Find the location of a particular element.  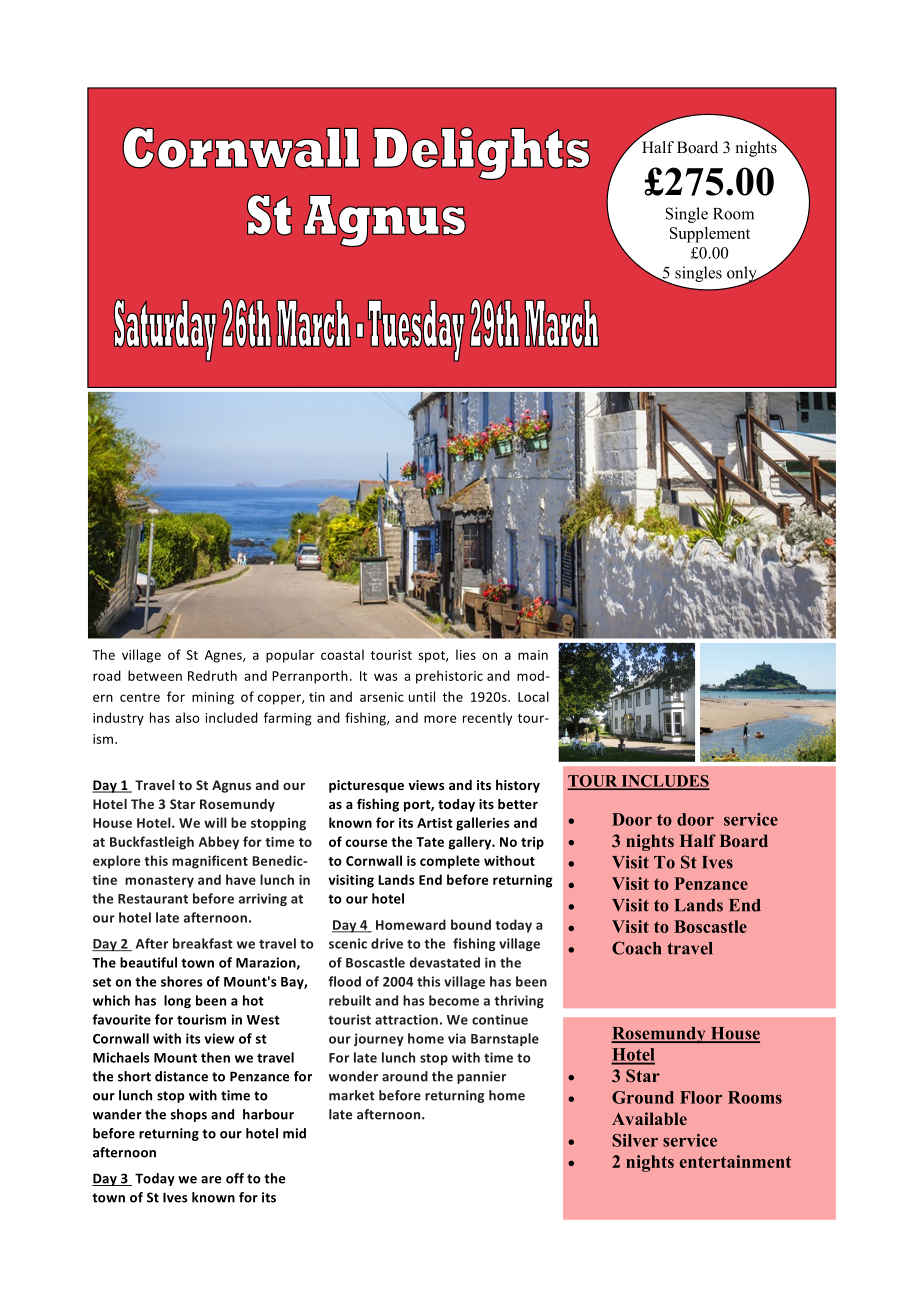

INCLUDES is located at coordinates (664, 782).
